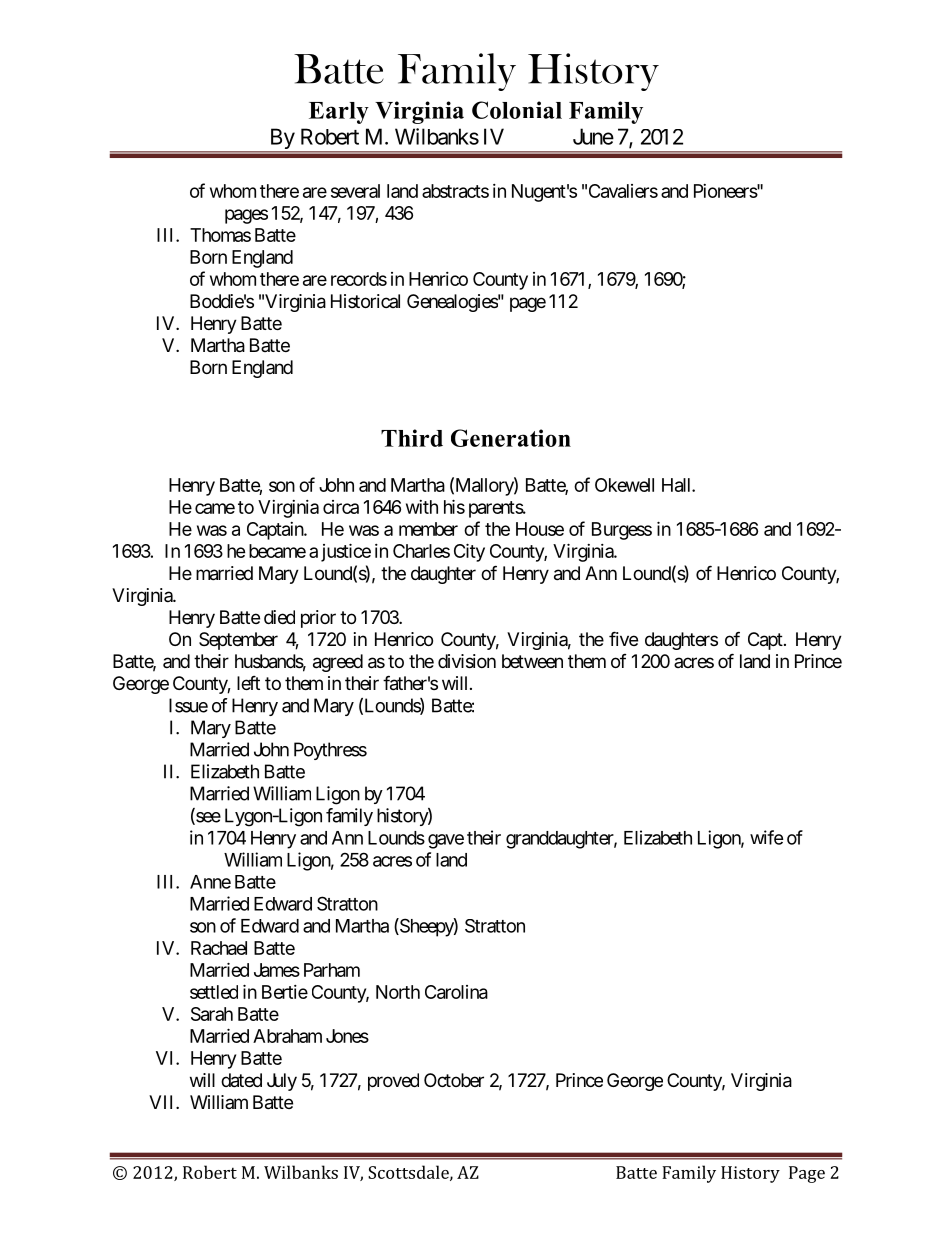  Describe the element at coordinates (511, 438) in the image. I see `Generation` at that location.
